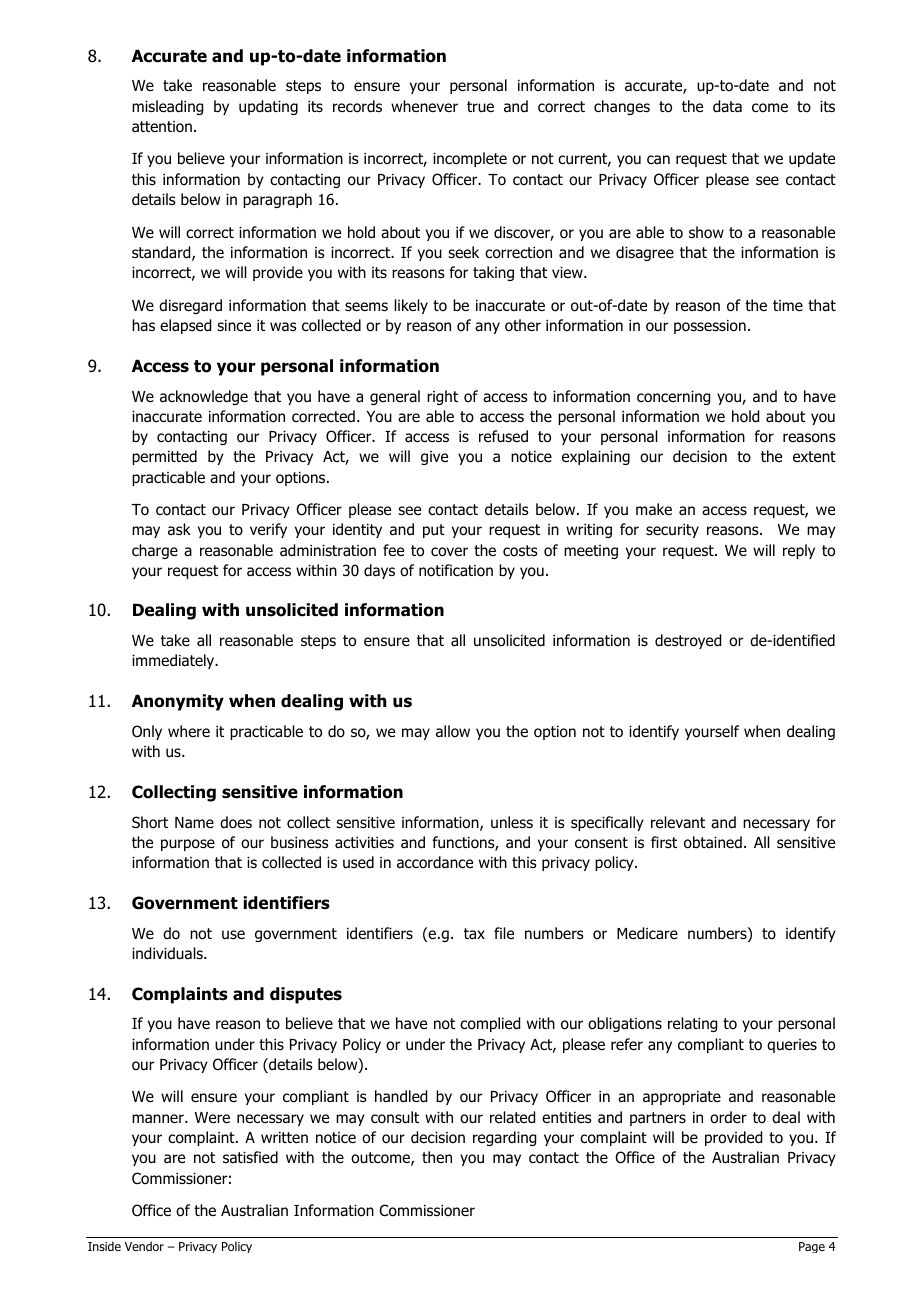 The image size is (924, 1308). I want to click on then, so click(437, 1157).
